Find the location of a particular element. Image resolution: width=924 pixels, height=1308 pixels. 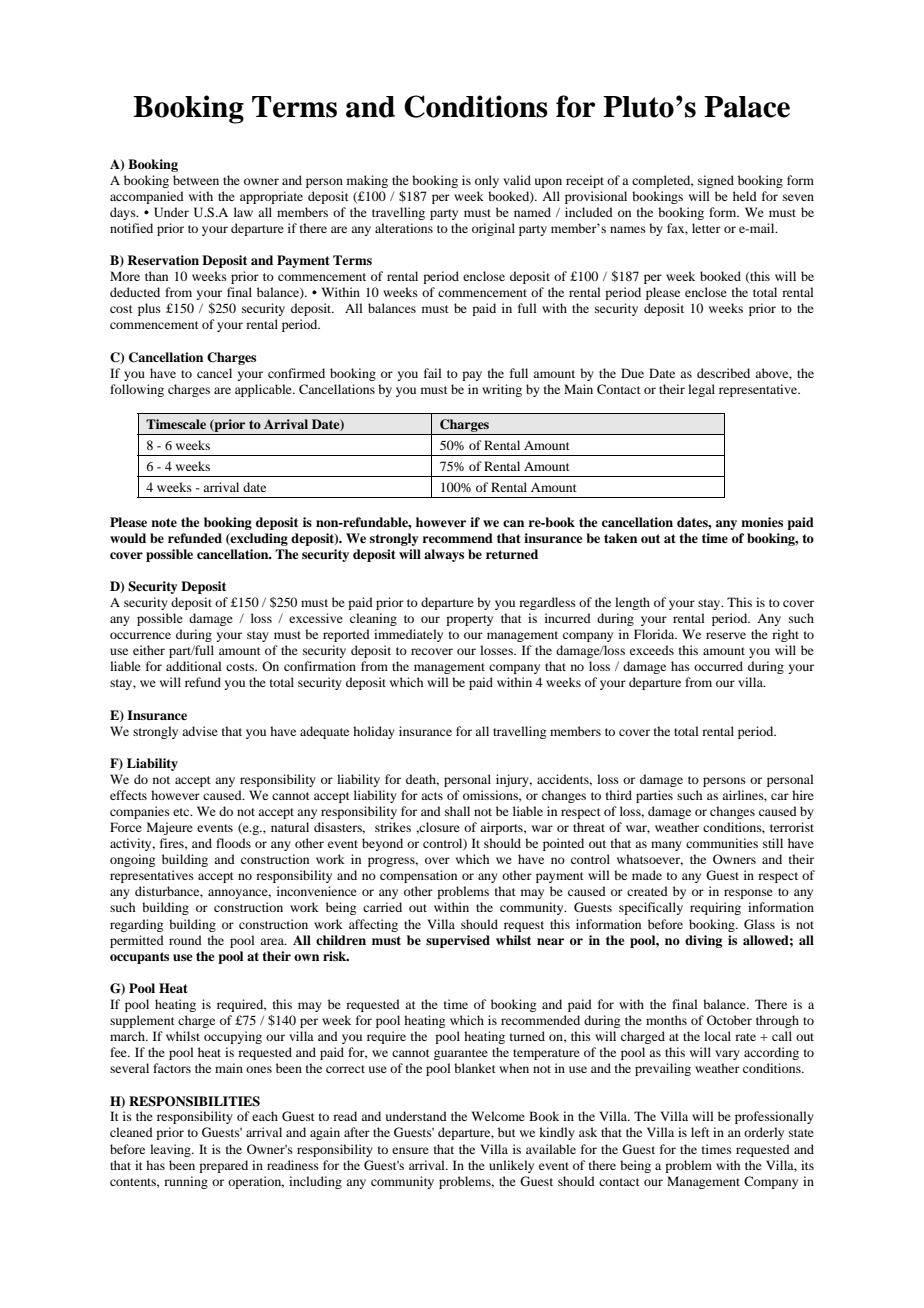

only is located at coordinates (487, 181).
